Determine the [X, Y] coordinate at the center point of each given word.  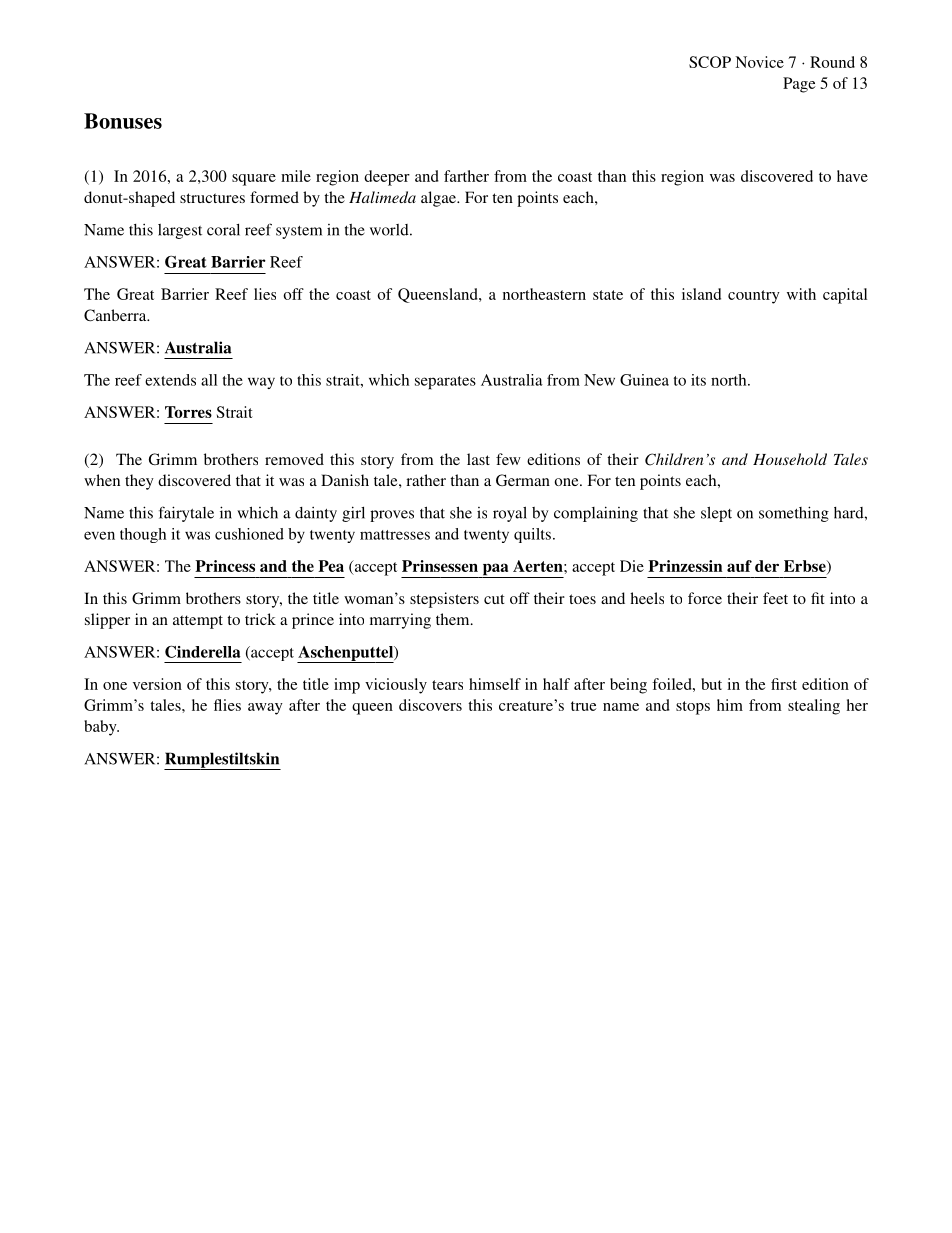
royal [510, 514]
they [139, 482]
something [794, 514]
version [157, 684]
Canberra [116, 315]
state [608, 295]
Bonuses [123, 121]
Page [799, 85]
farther [466, 176]
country [754, 297]
